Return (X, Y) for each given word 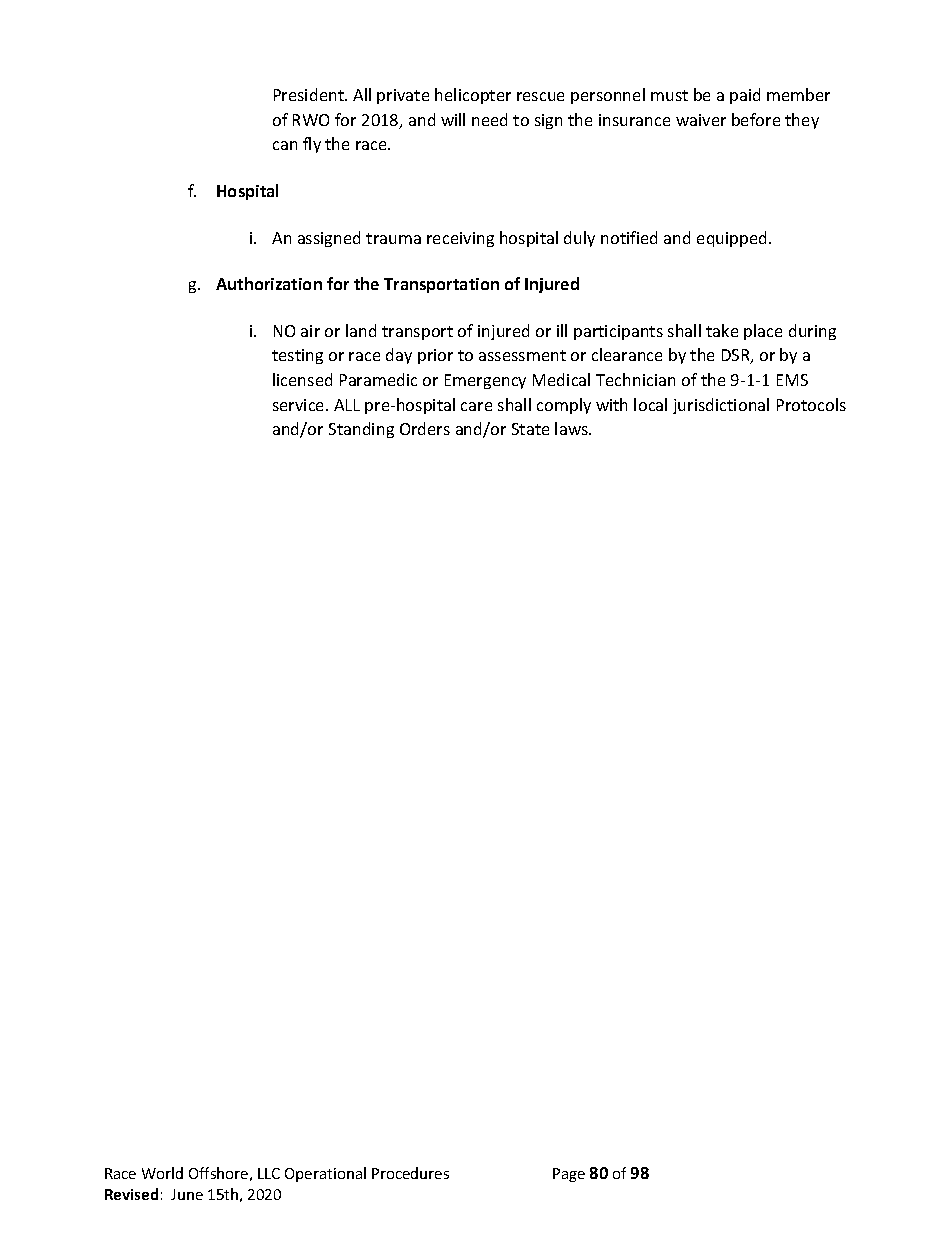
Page (569, 1175)
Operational (325, 1174)
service (300, 405)
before (756, 119)
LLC (269, 1173)
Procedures (410, 1173)
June (187, 1194)
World (162, 1173)
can (285, 145)
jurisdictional (721, 406)
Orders (425, 428)
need (489, 119)
